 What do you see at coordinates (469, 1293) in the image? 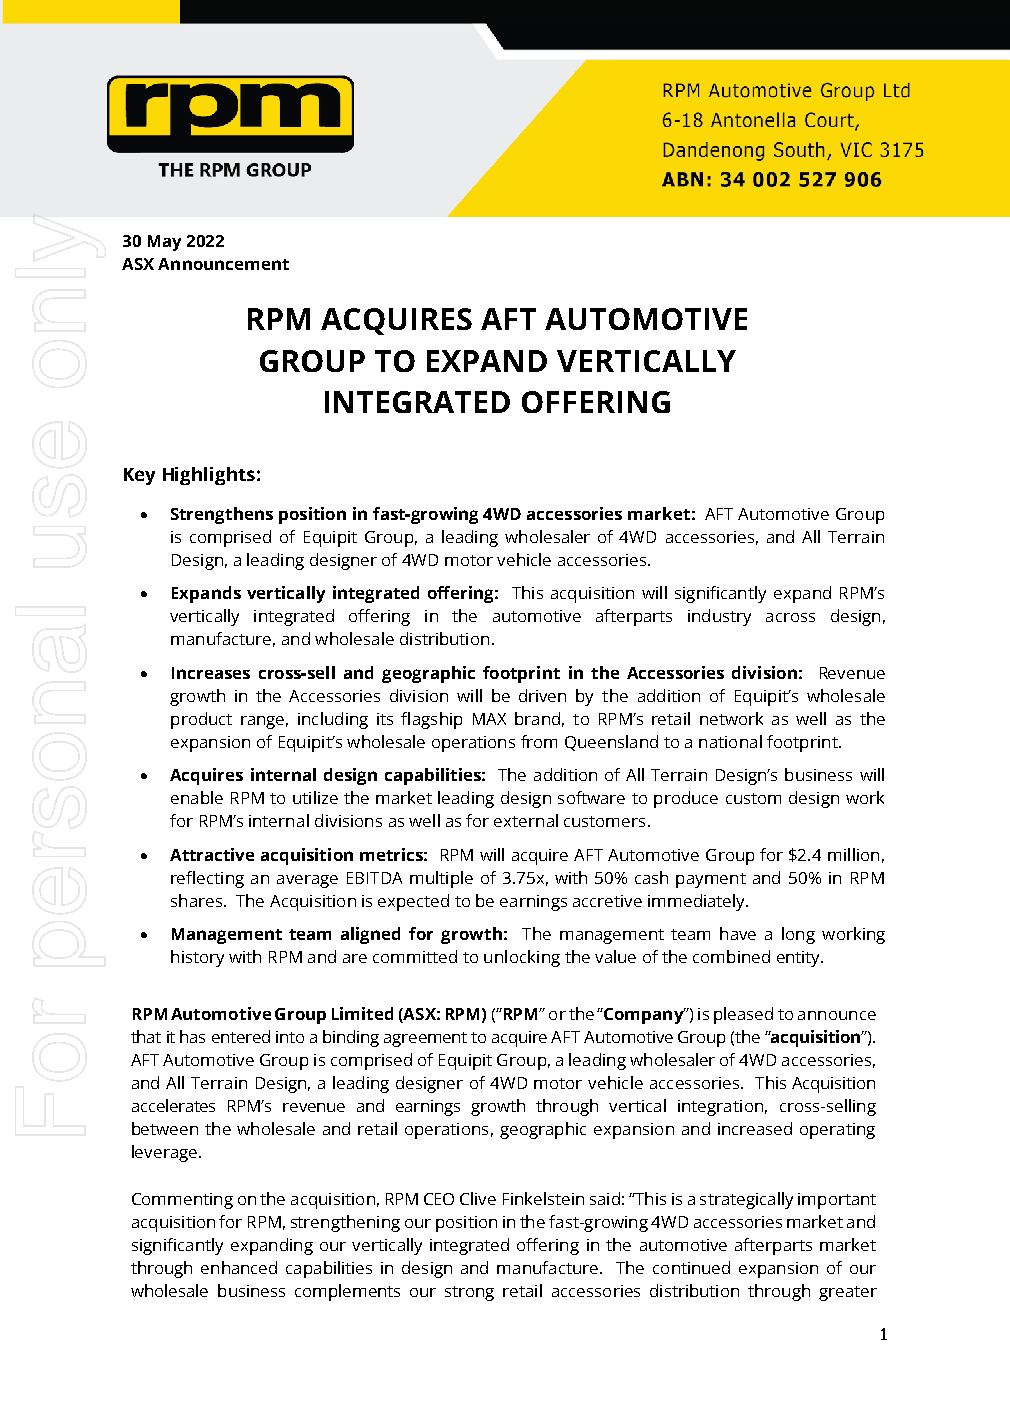
I see `strong` at bounding box center [469, 1293].
